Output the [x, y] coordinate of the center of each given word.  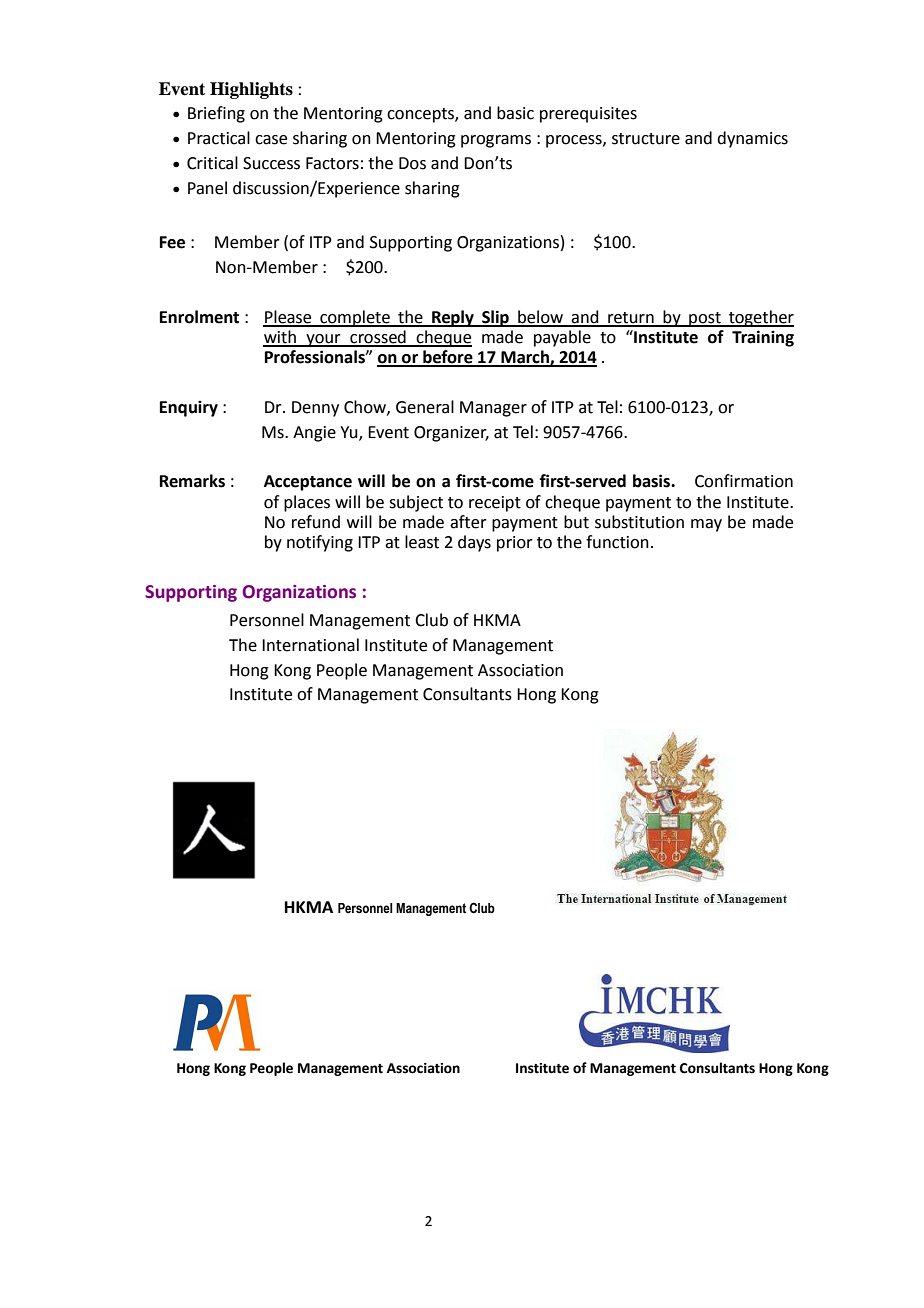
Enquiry [189, 409]
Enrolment [199, 317]
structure [646, 139]
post [705, 319]
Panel [207, 188]
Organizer [451, 434]
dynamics [752, 139]
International [310, 645]
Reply [453, 318]
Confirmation [744, 481]
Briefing [216, 114]
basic [515, 113]
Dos [412, 163]
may [706, 525]
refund [316, 522]
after [468, 522]
